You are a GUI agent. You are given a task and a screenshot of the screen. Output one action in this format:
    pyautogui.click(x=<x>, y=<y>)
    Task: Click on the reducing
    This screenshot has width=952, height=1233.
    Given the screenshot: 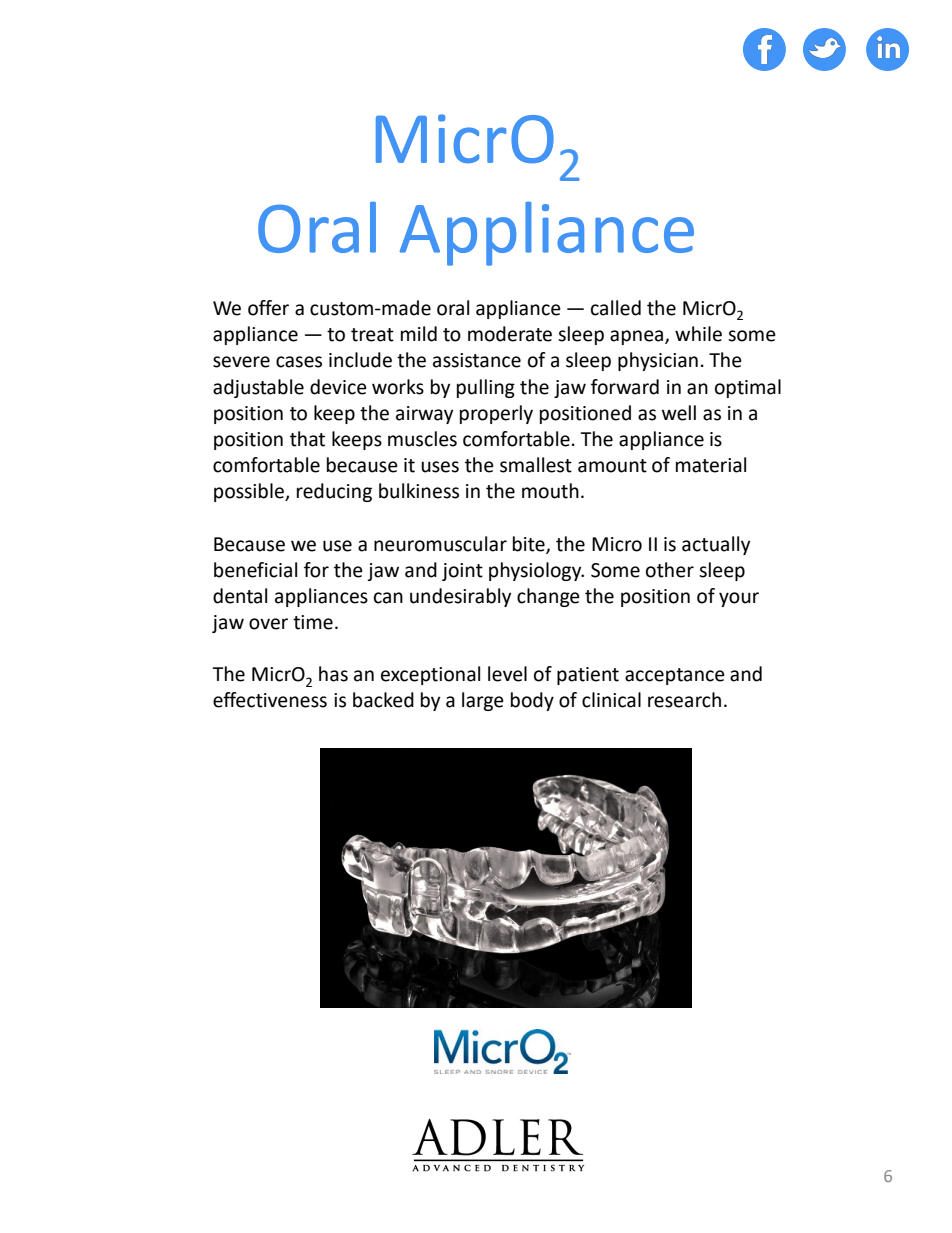 What is the action you would take?
    pyautogui.click(x=334, y=492)
